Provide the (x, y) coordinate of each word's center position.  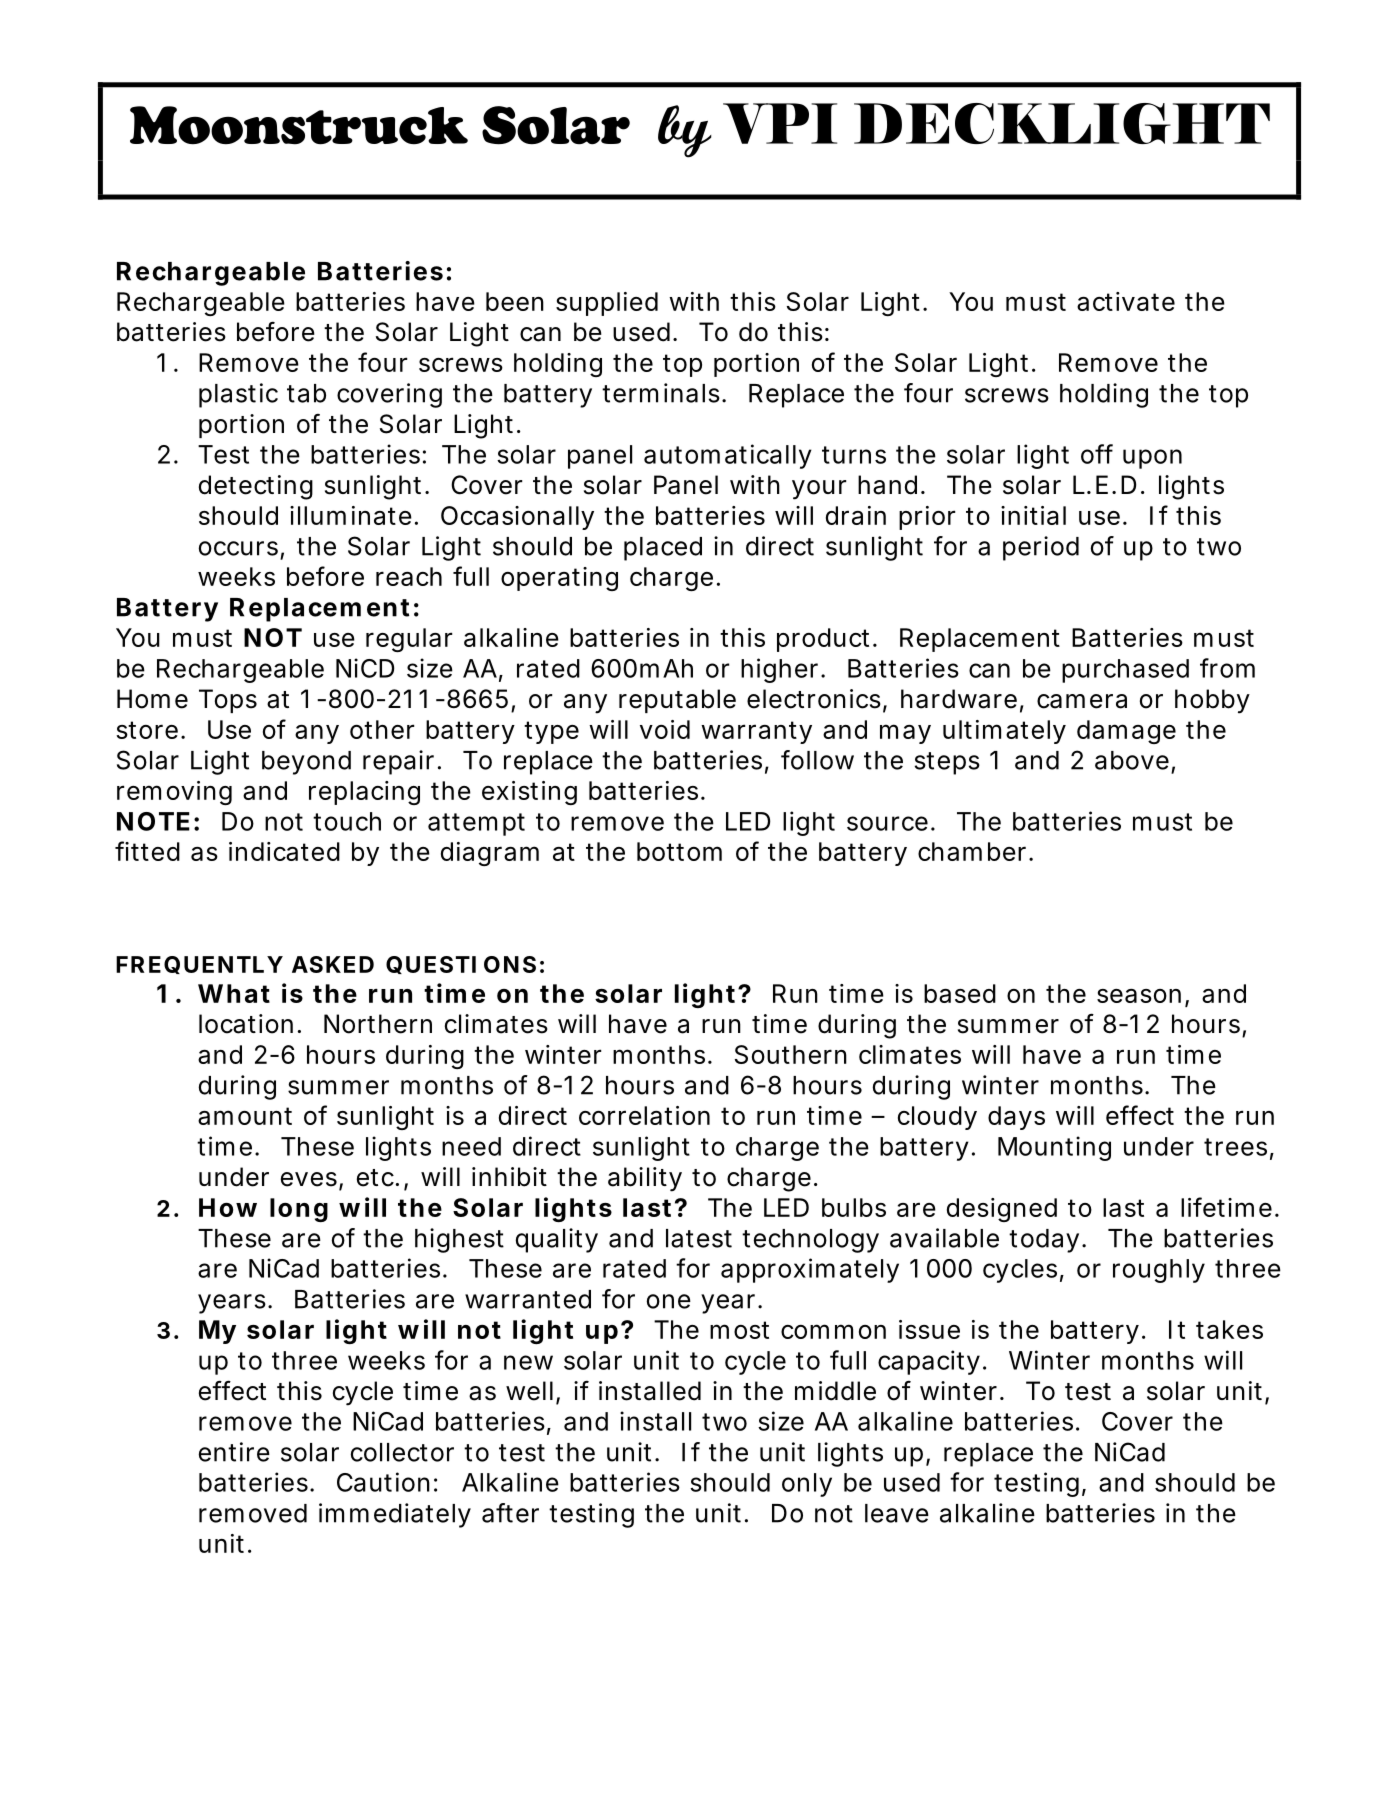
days (1016, 1118)
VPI (780, 123)
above (1132, 760)
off (1097, 454)
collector (402, 1452)
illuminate (351, 515)
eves (309, 1179)
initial (1033, 515)
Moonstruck (299, 125)
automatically (728, 456)
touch (347, 821)
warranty (756, 732)
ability (645, 1179)
